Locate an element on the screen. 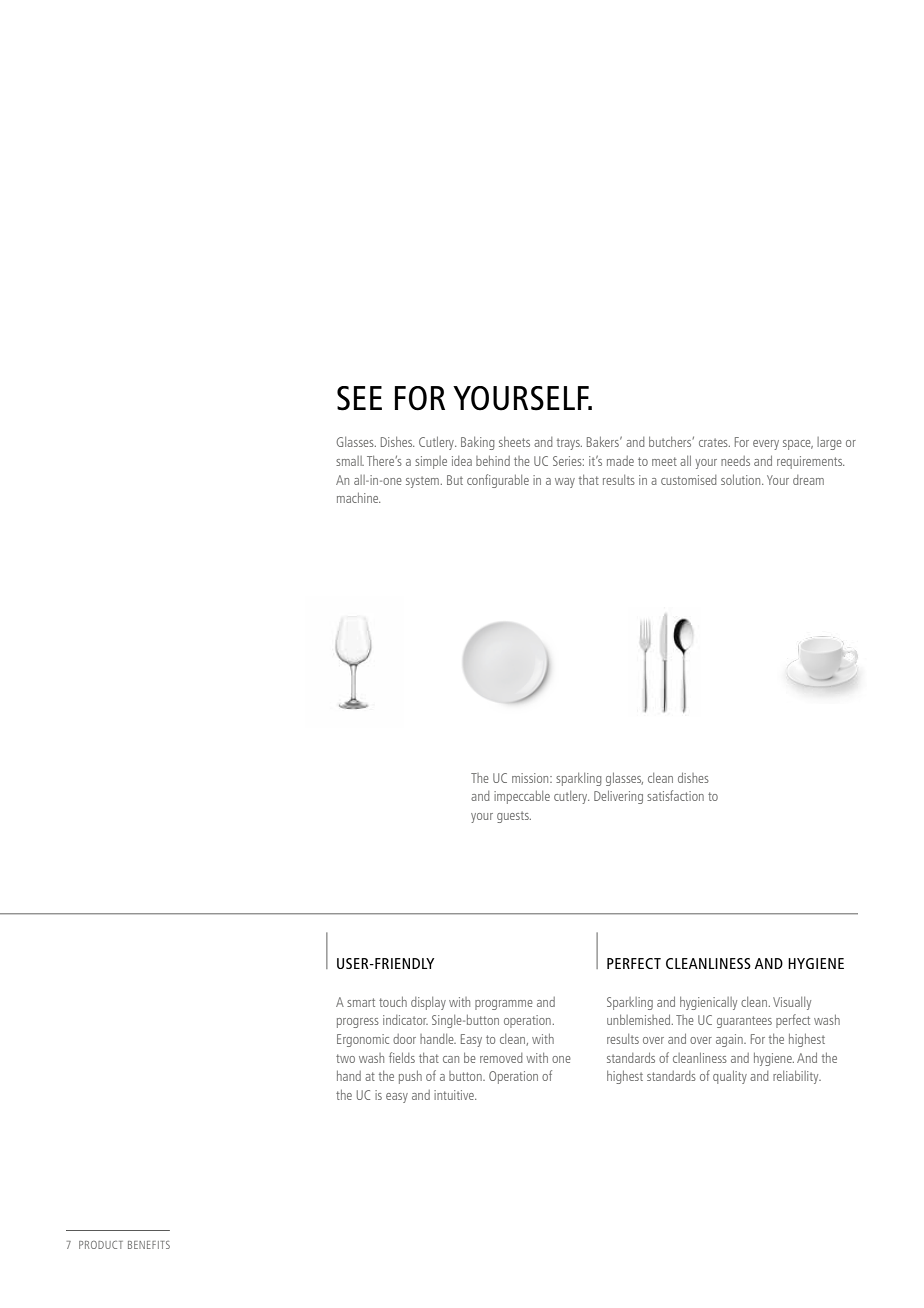 Image resolution: width=924 pixels, height=1308 pixels. guests is located at coordinates (514, 817).
